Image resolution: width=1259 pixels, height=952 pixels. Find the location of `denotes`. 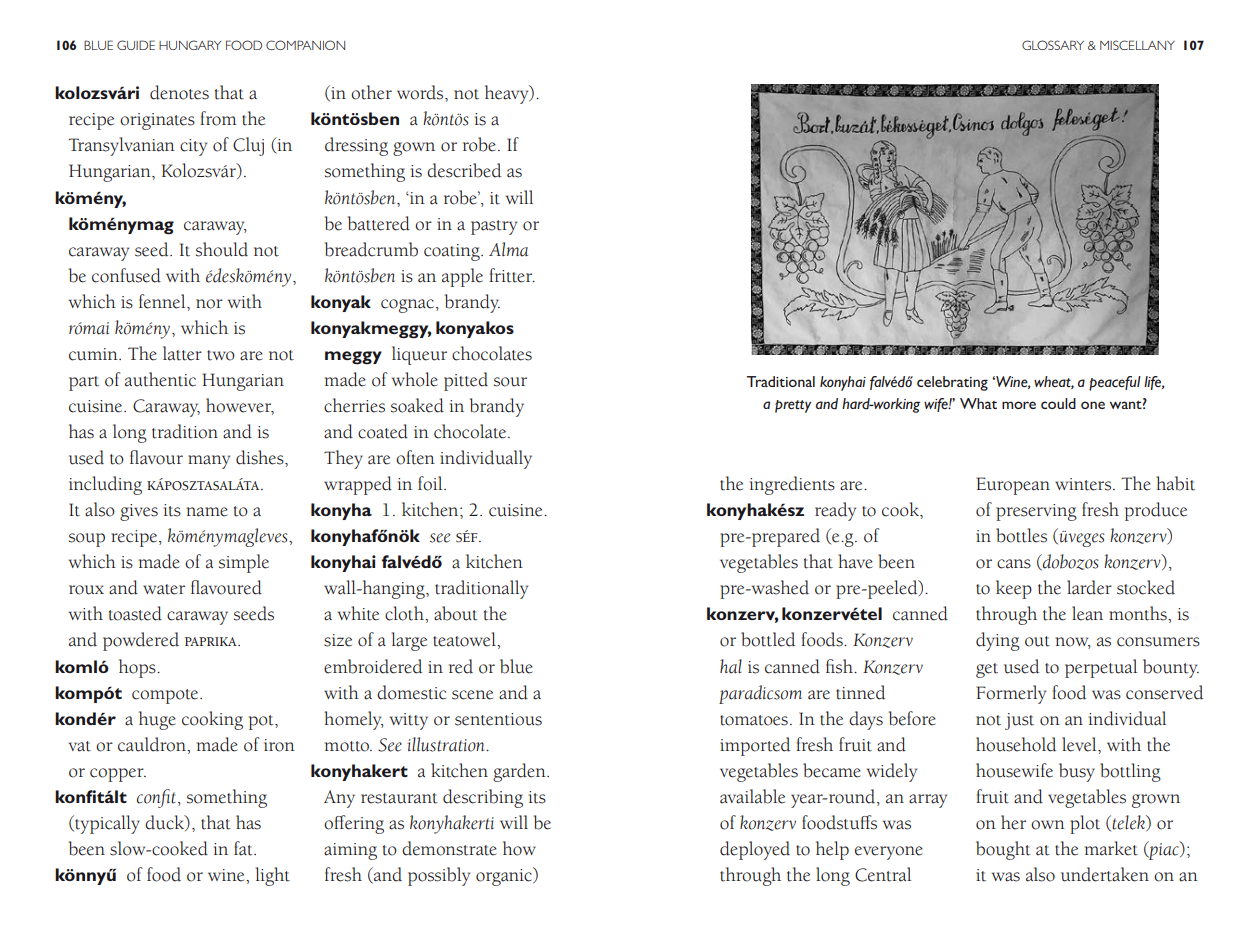

denotes is located at coordinates (179, 92).
